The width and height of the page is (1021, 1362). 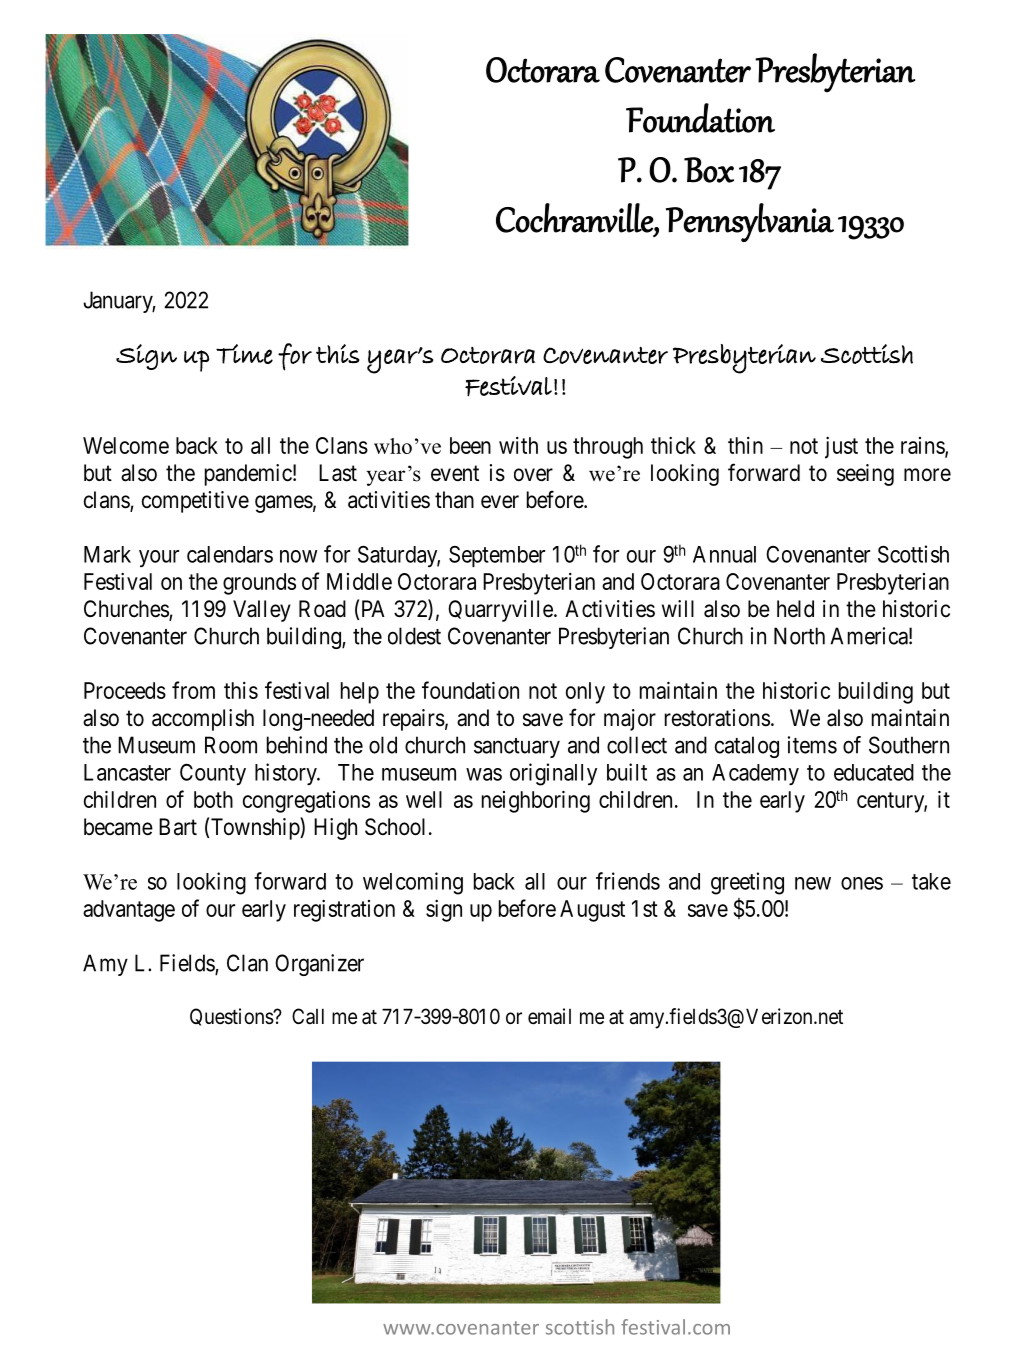 What do you see at coordinates (813, 883) in the page?
I see `new` at bounding box center [813, 883].
